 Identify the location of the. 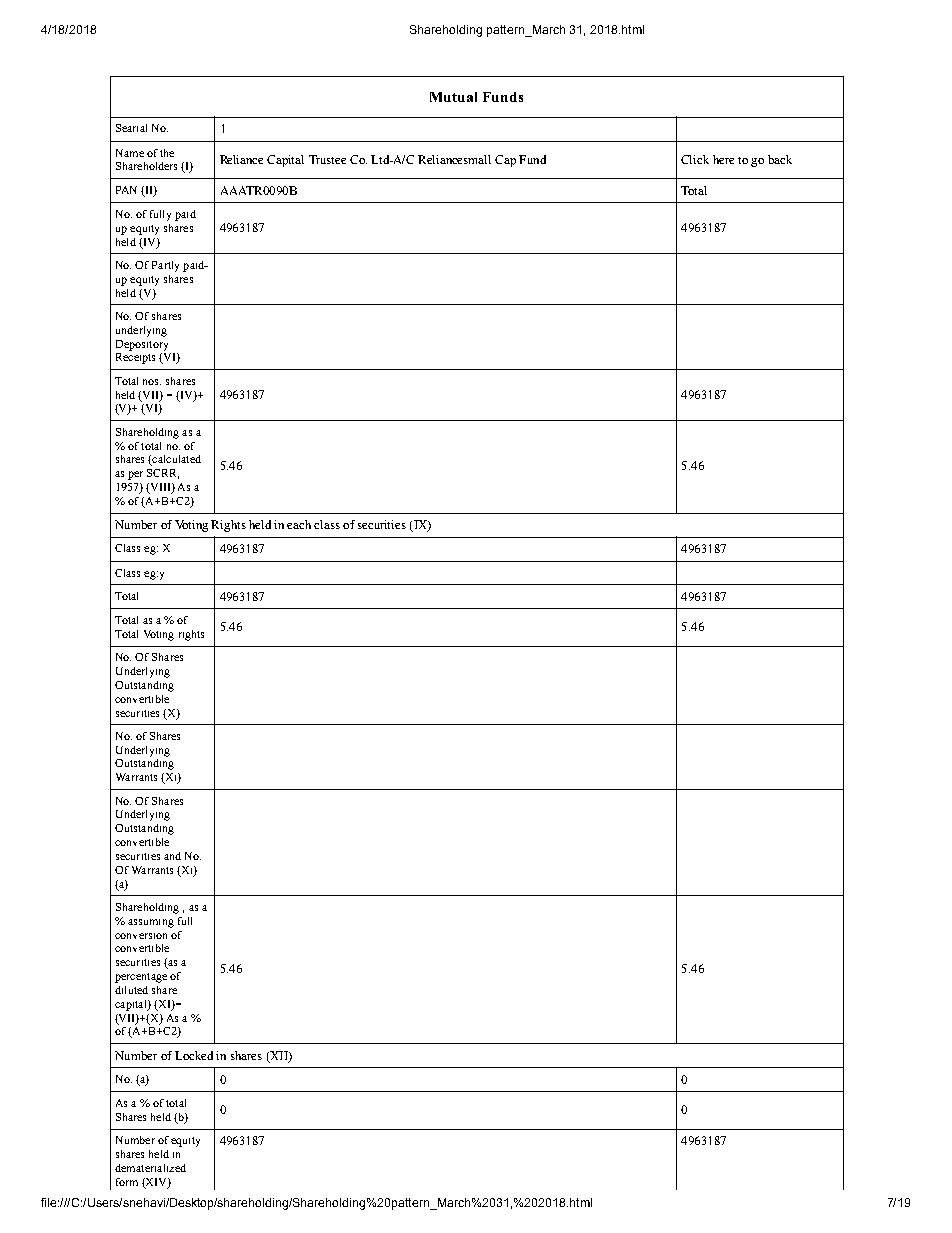
(167, 153).
